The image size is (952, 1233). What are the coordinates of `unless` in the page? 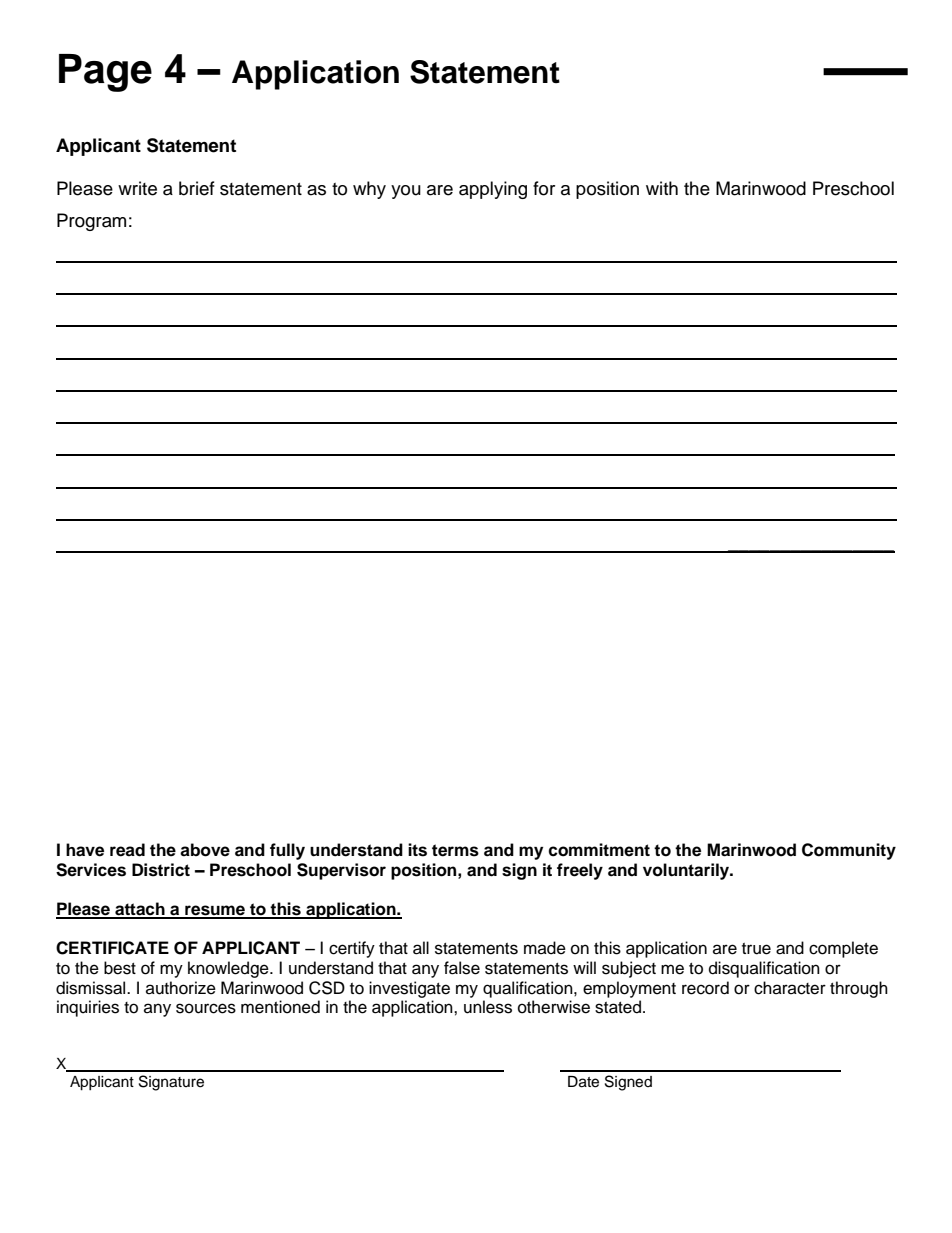 It's located at (488, 1007).
